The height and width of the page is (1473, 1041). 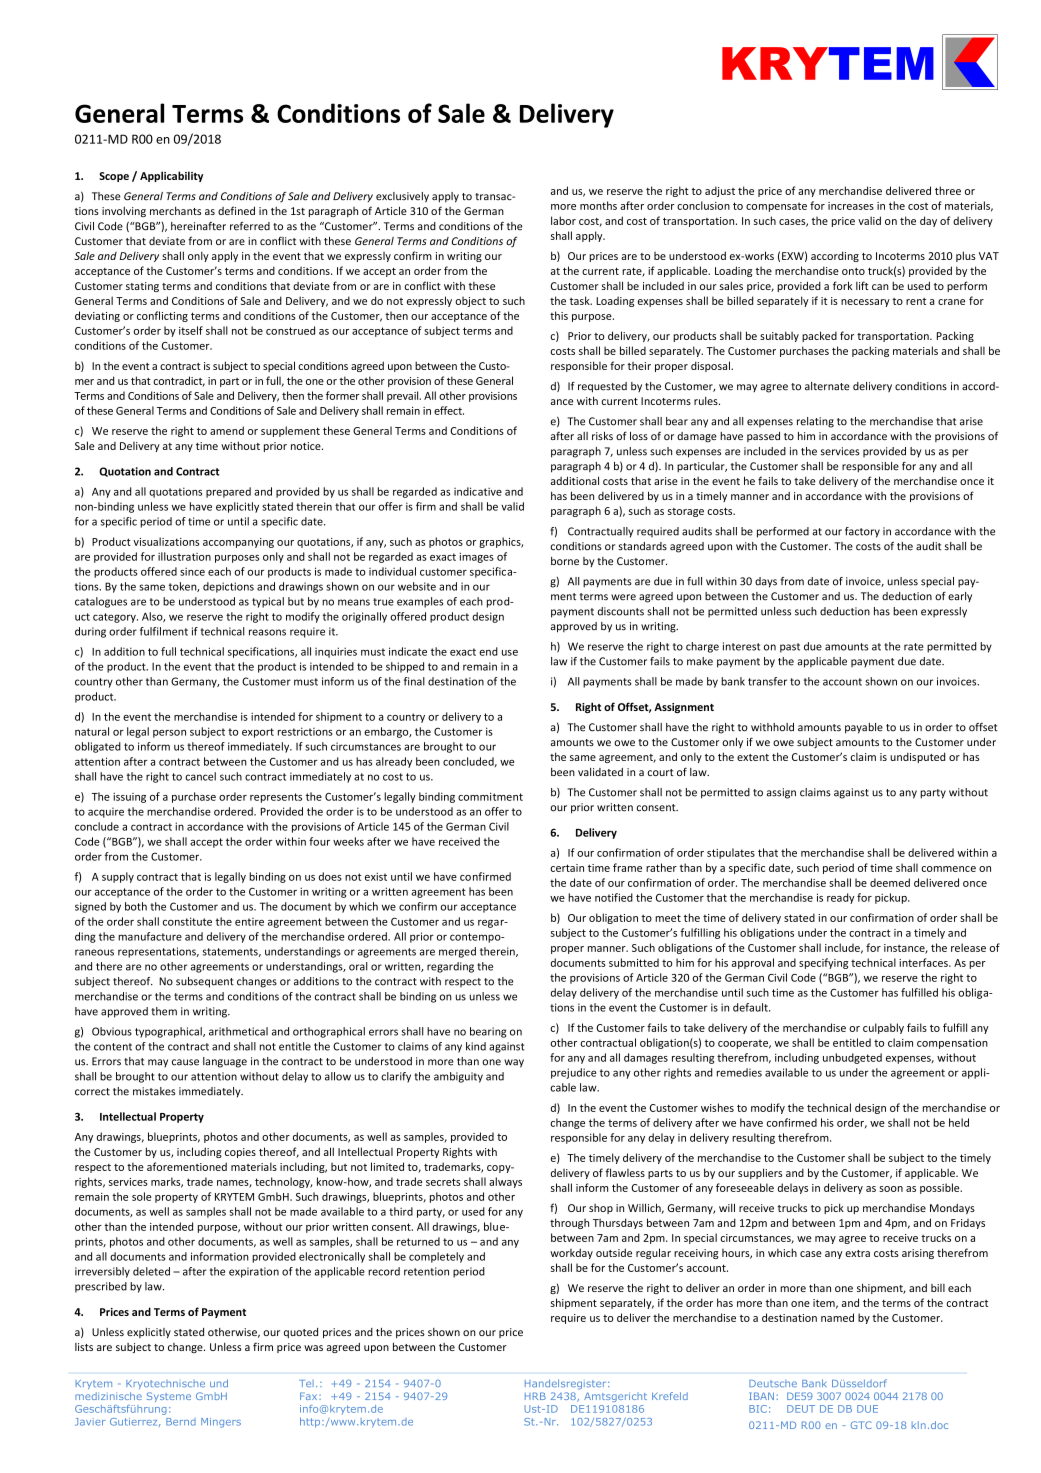 I want to click on HRB, so click(x=535, y=1396).
